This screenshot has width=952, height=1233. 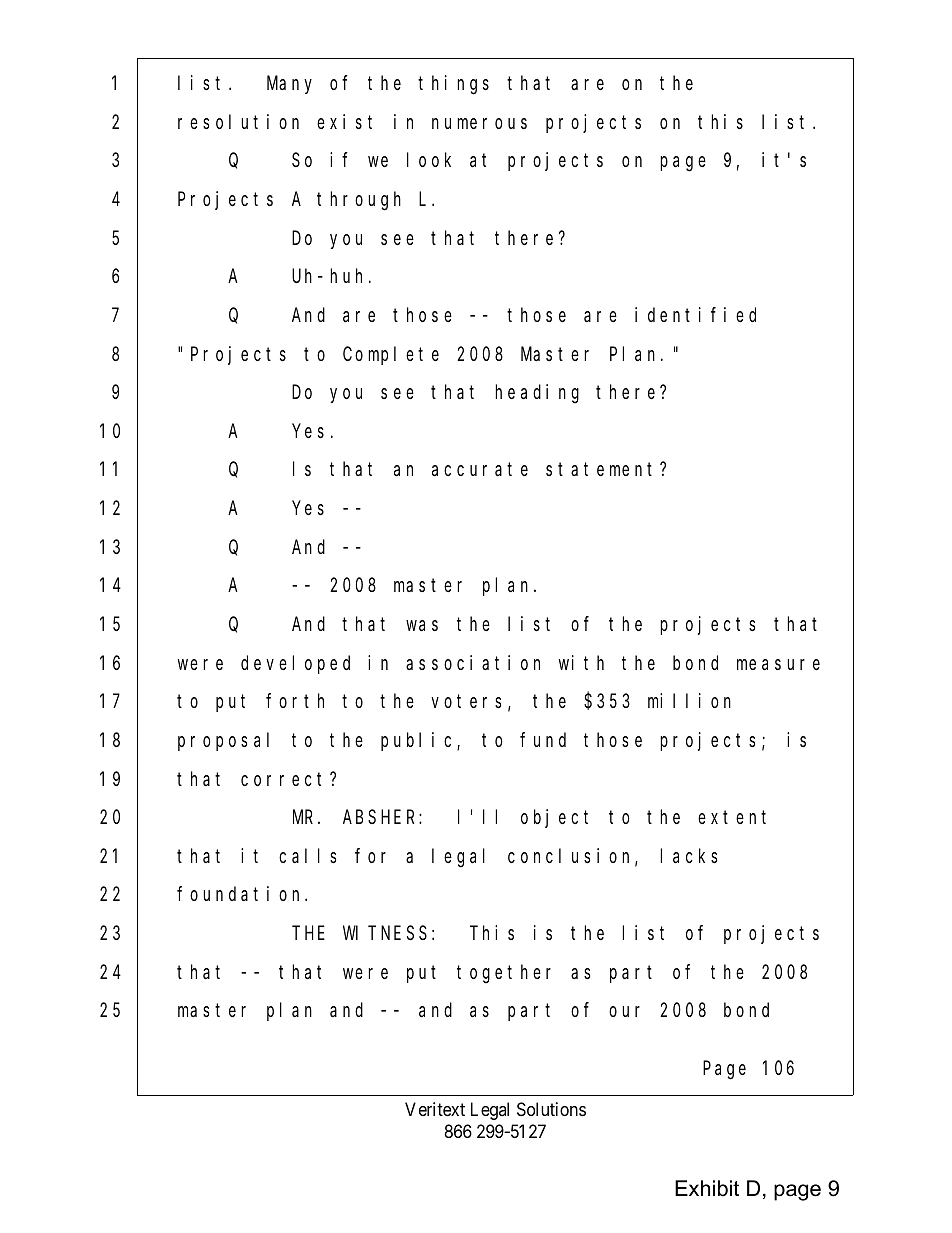 I want to click on numerous, so click(x=479, y=123).
